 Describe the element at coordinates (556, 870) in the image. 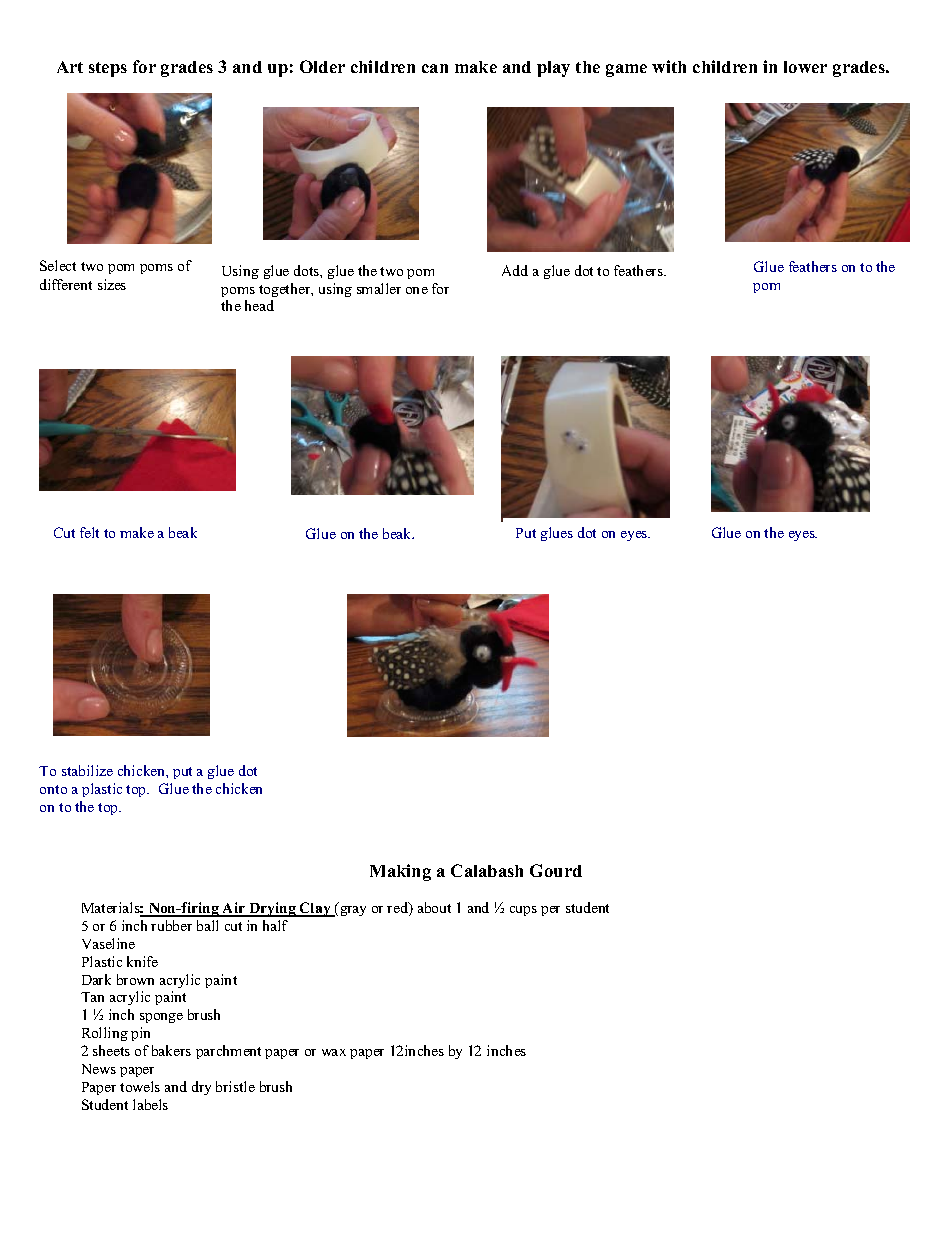

I see `Gourd` at that location.
